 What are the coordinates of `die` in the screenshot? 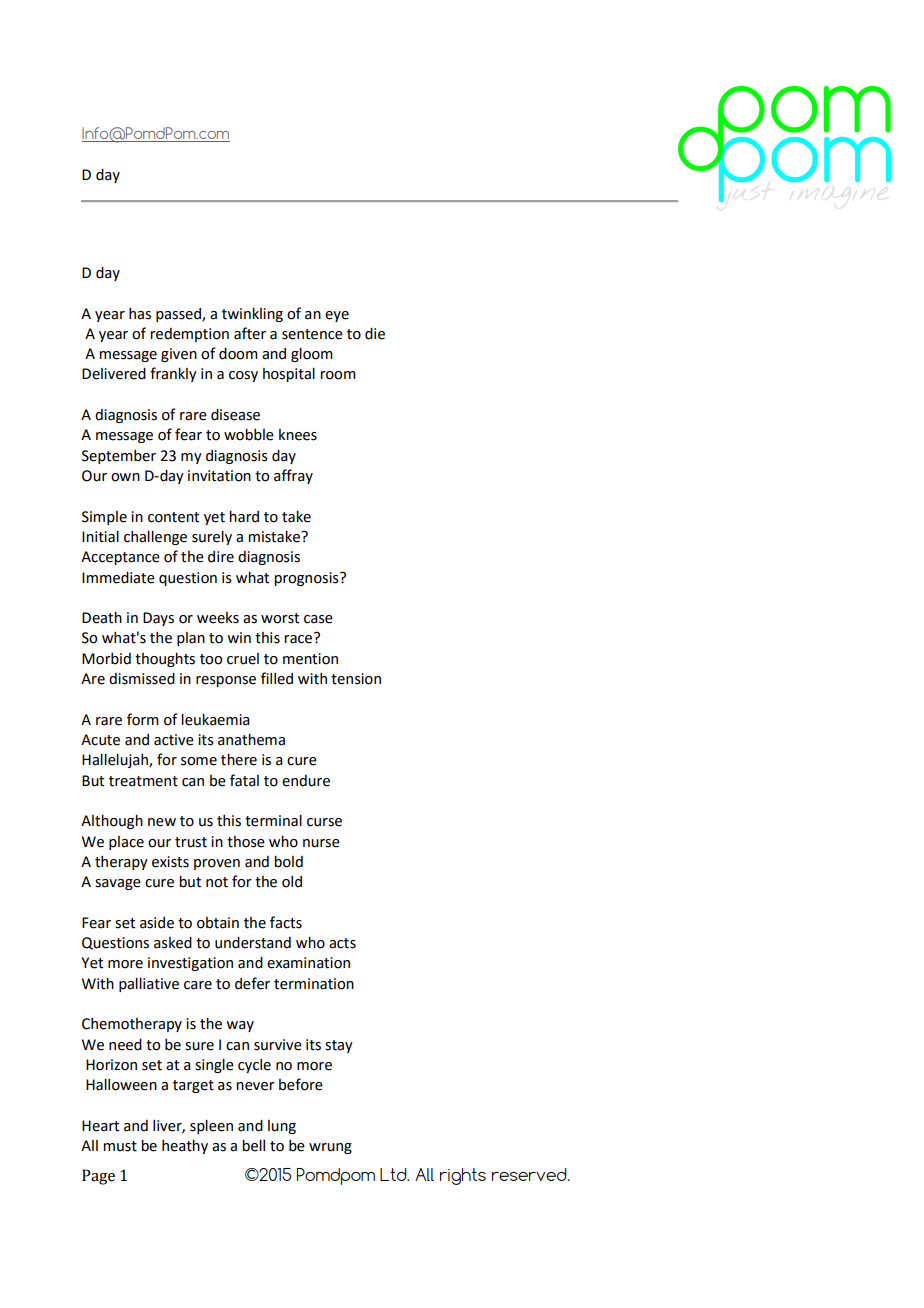 It's located at (375, 334).
